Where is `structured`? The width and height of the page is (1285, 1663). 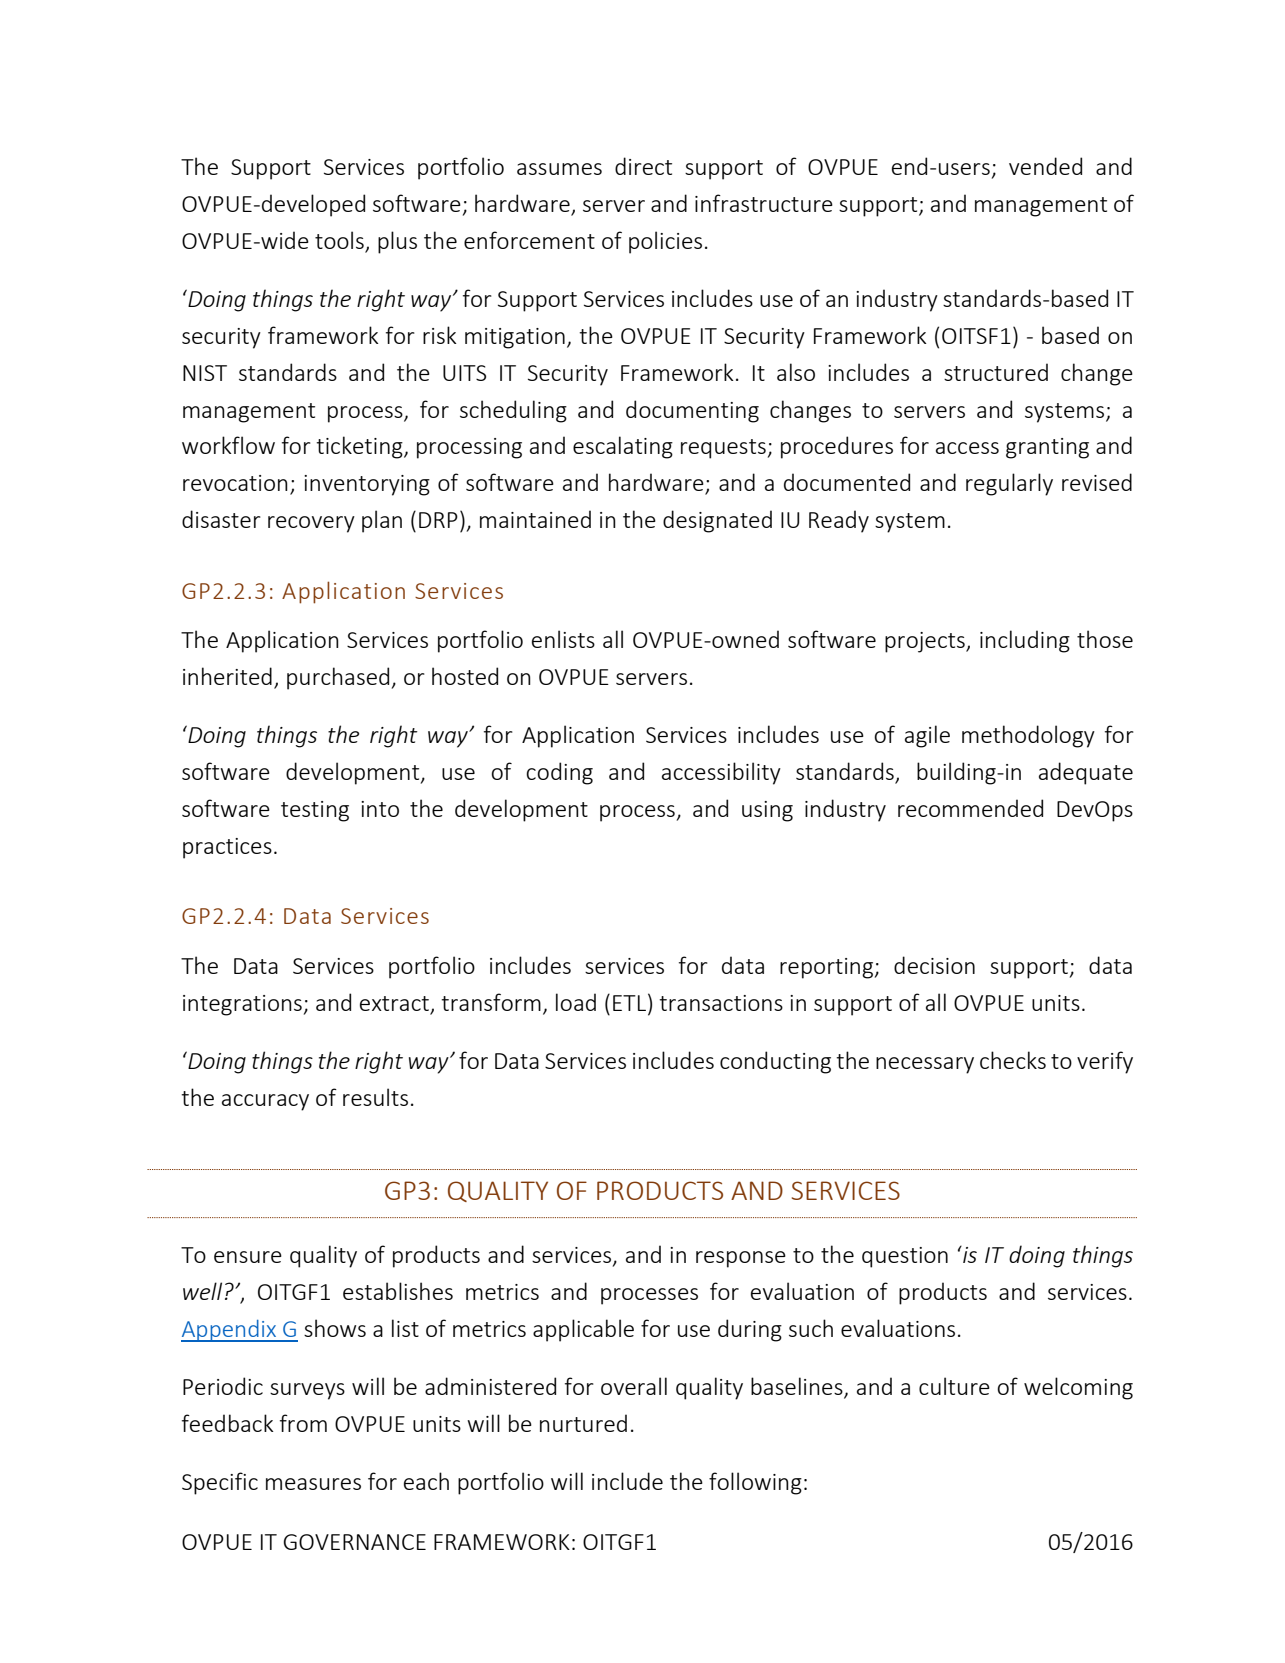 structured is located at coordinates (996, 372).
